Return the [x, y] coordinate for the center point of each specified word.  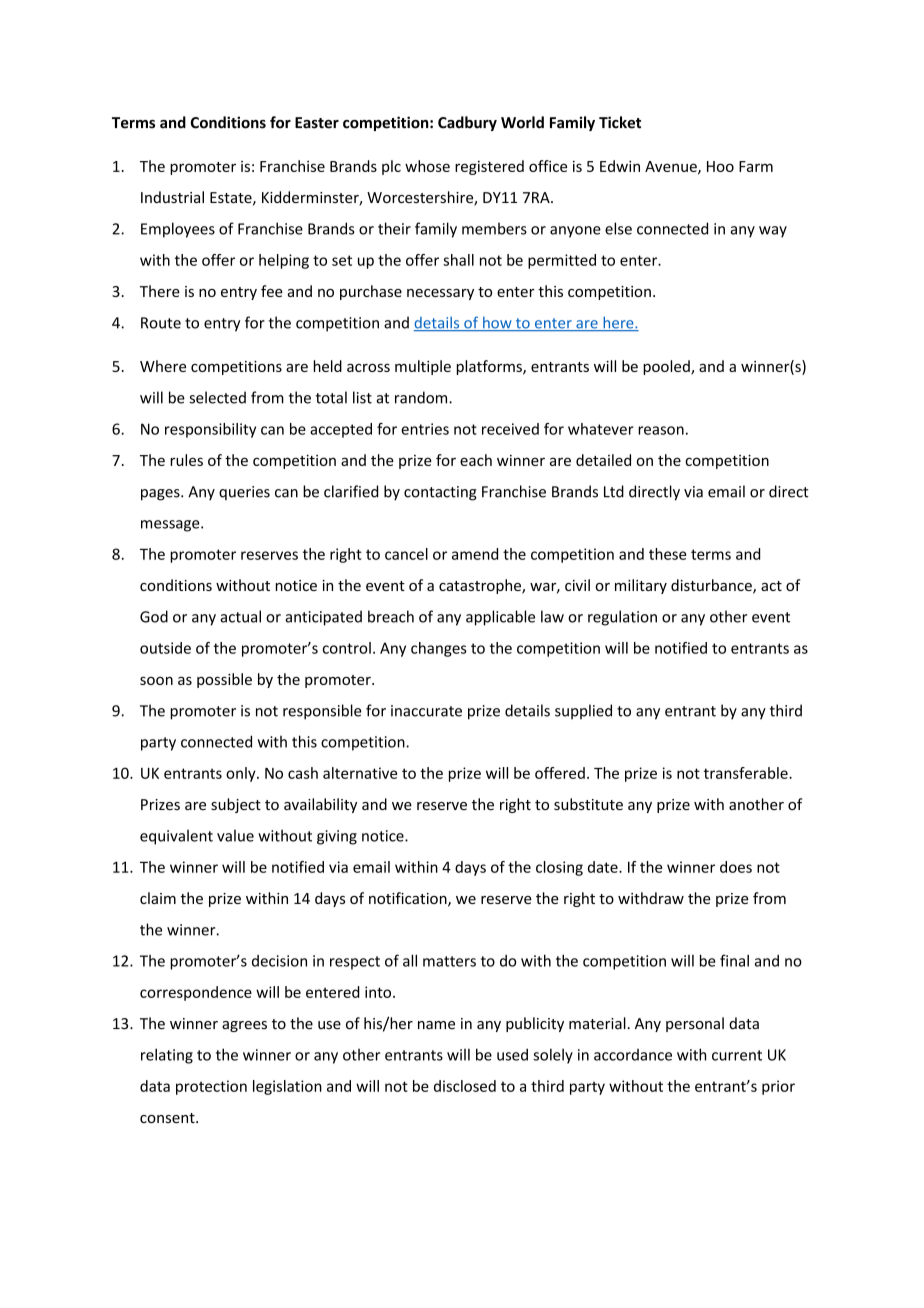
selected [217, 397]
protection [211, 1087]
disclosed [465, 1086]
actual [240, 616]
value [235, 835]
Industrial [172, 197]
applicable [500, 618]
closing [559, 868]
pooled [667, 367]
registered [489, 167]
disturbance [712, 586]
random [422, 397]
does [736, 867]
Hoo [720, 166]
